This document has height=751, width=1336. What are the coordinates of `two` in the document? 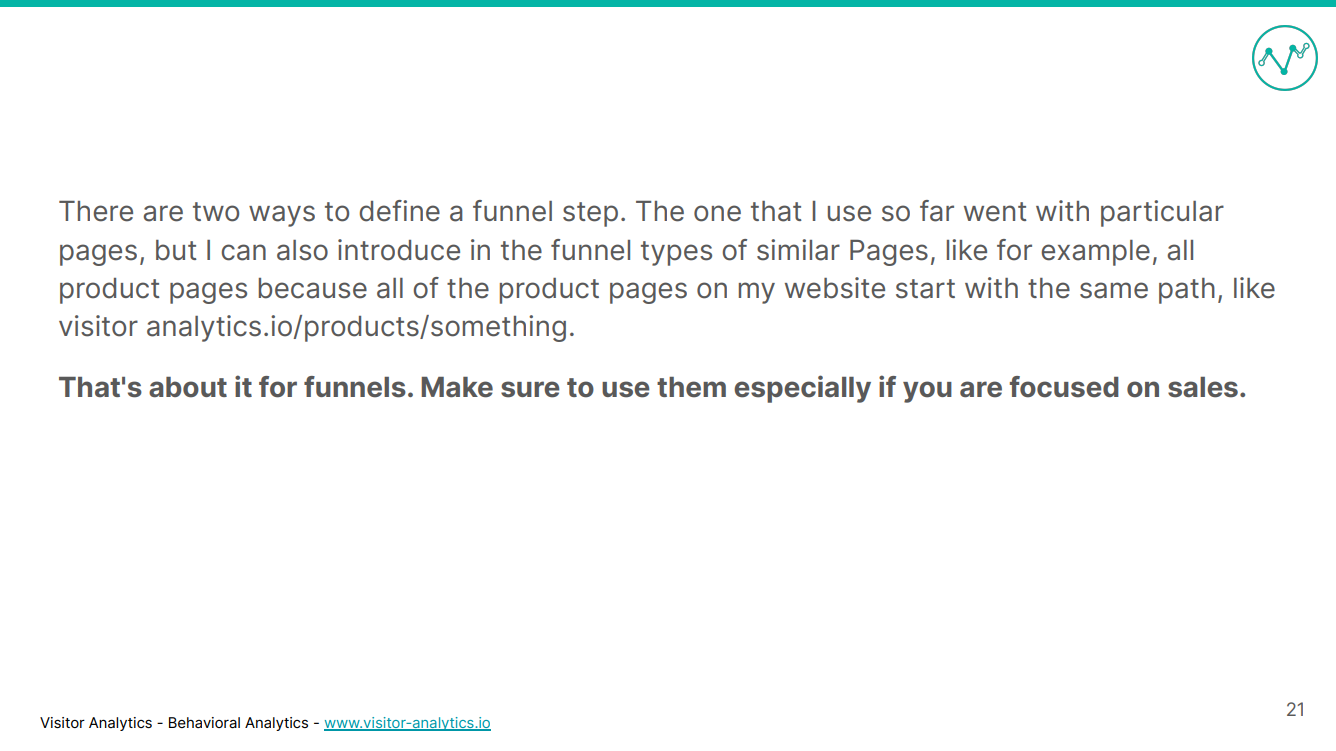 It's located at (216, 212).
